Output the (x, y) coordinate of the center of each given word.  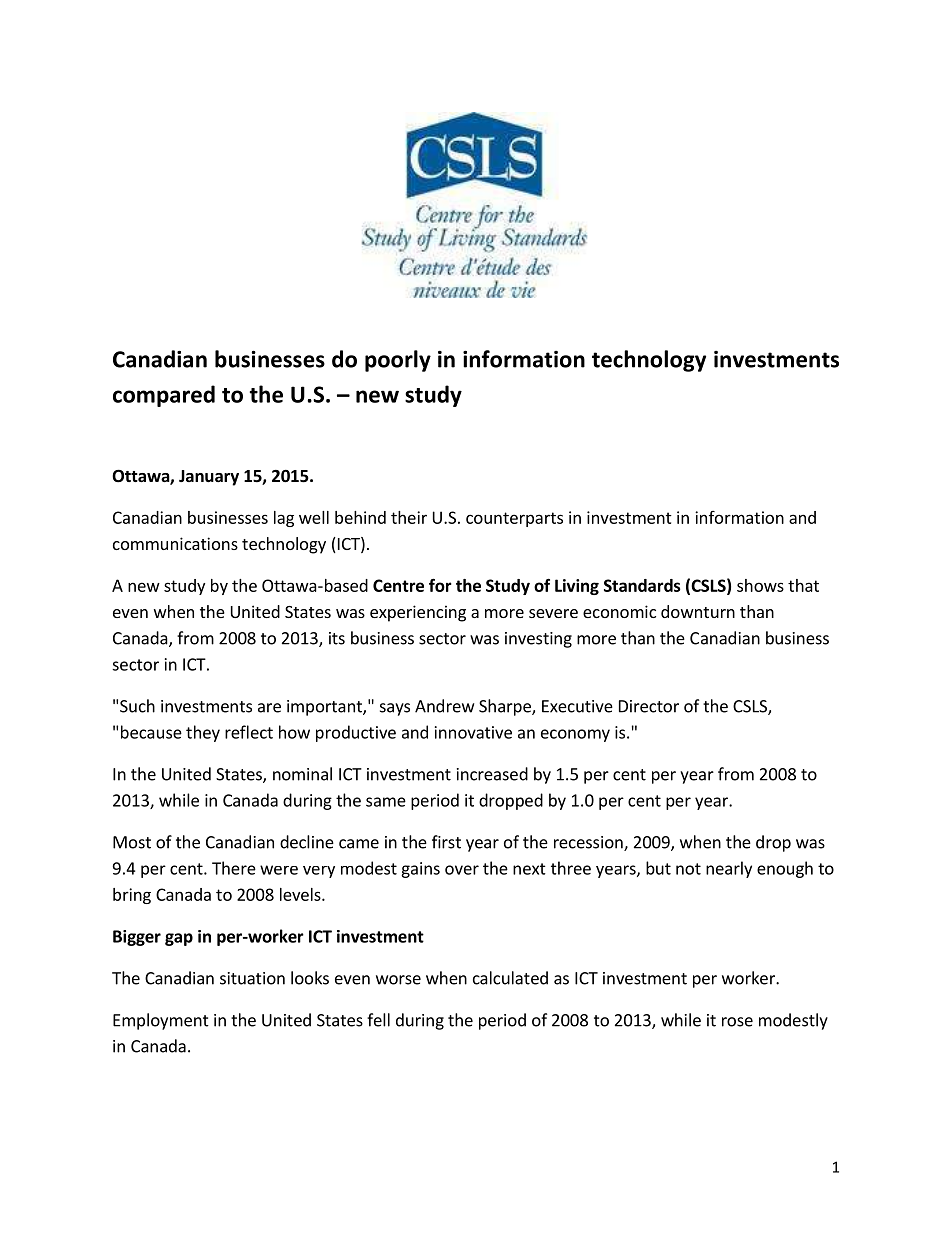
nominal (302, 774)
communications (175, 543)
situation (252, 978)
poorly (398, 361)
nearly (729, 869)
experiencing (418, 613)
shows (760, 585)
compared (164, 396)
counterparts (514, 519)
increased (492, 774)
